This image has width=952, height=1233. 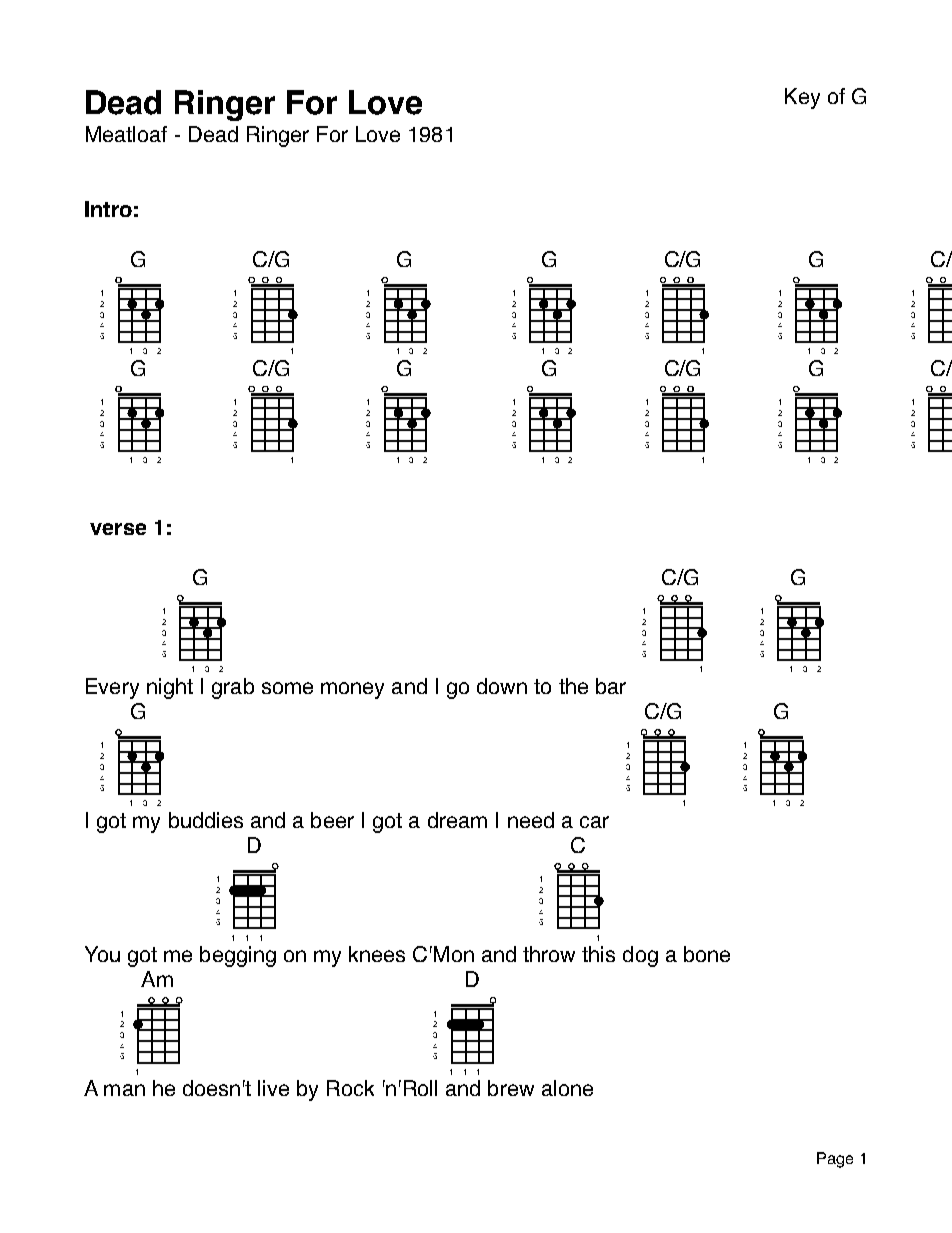 I want to click on brew, so click(x=511, y=1088).
